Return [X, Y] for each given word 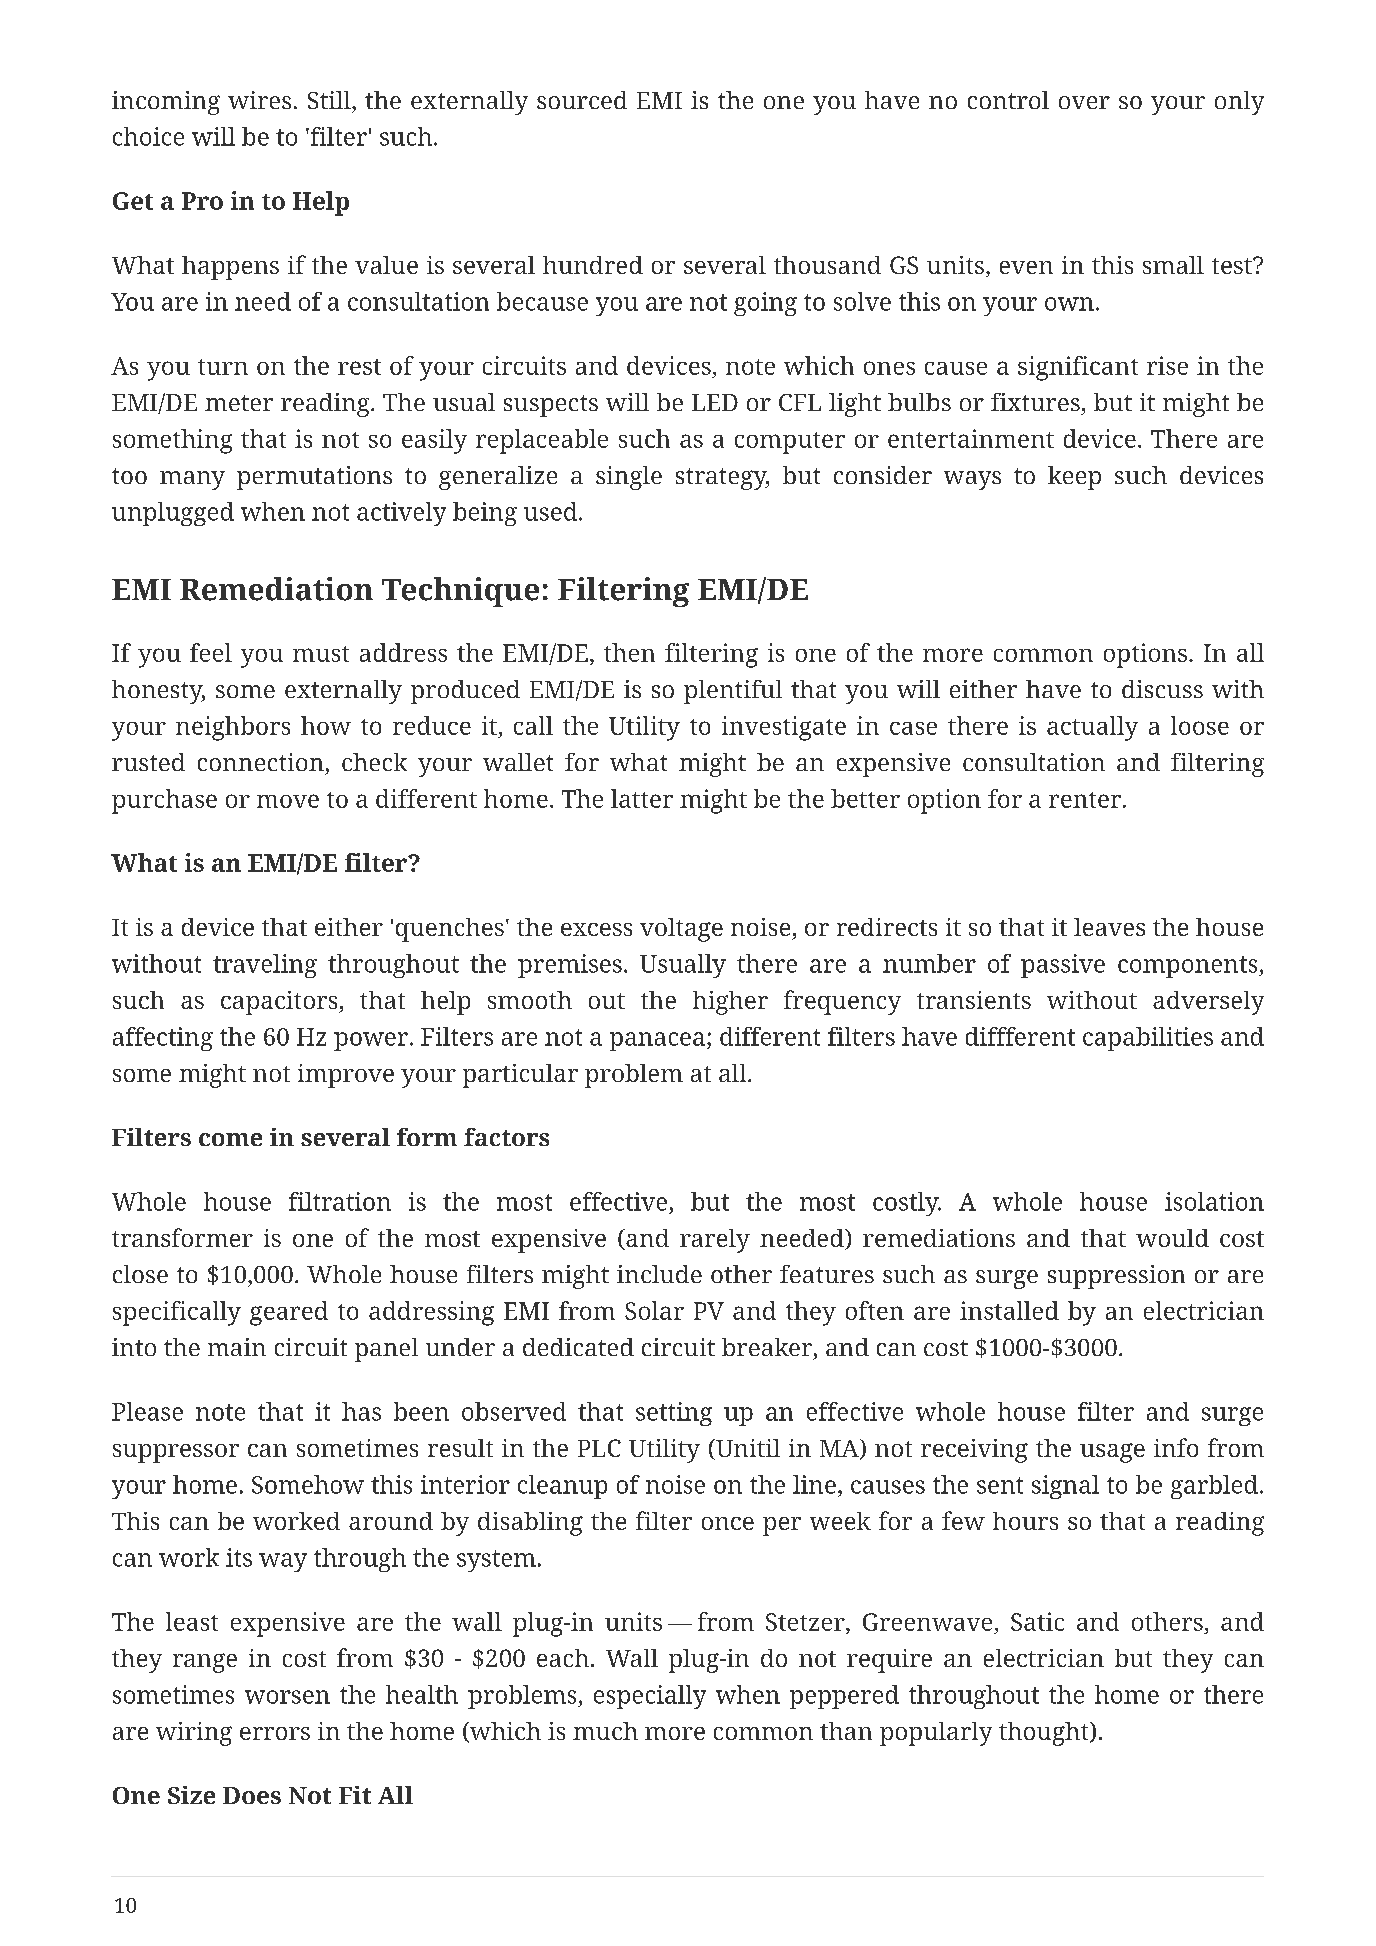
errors [275, 1733]
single [629, 478]
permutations [314, 478]
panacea [657, 1041]
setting [674, 1414]
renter [1085, 800]
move [288, 801]
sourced [582, 100]
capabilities [1148, 1039]
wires [259, 100]
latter [642, 798]
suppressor [176, 1453]
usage [1112, 1453]
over [1084, 102]
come [230, 1139]
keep [1074, 478]
